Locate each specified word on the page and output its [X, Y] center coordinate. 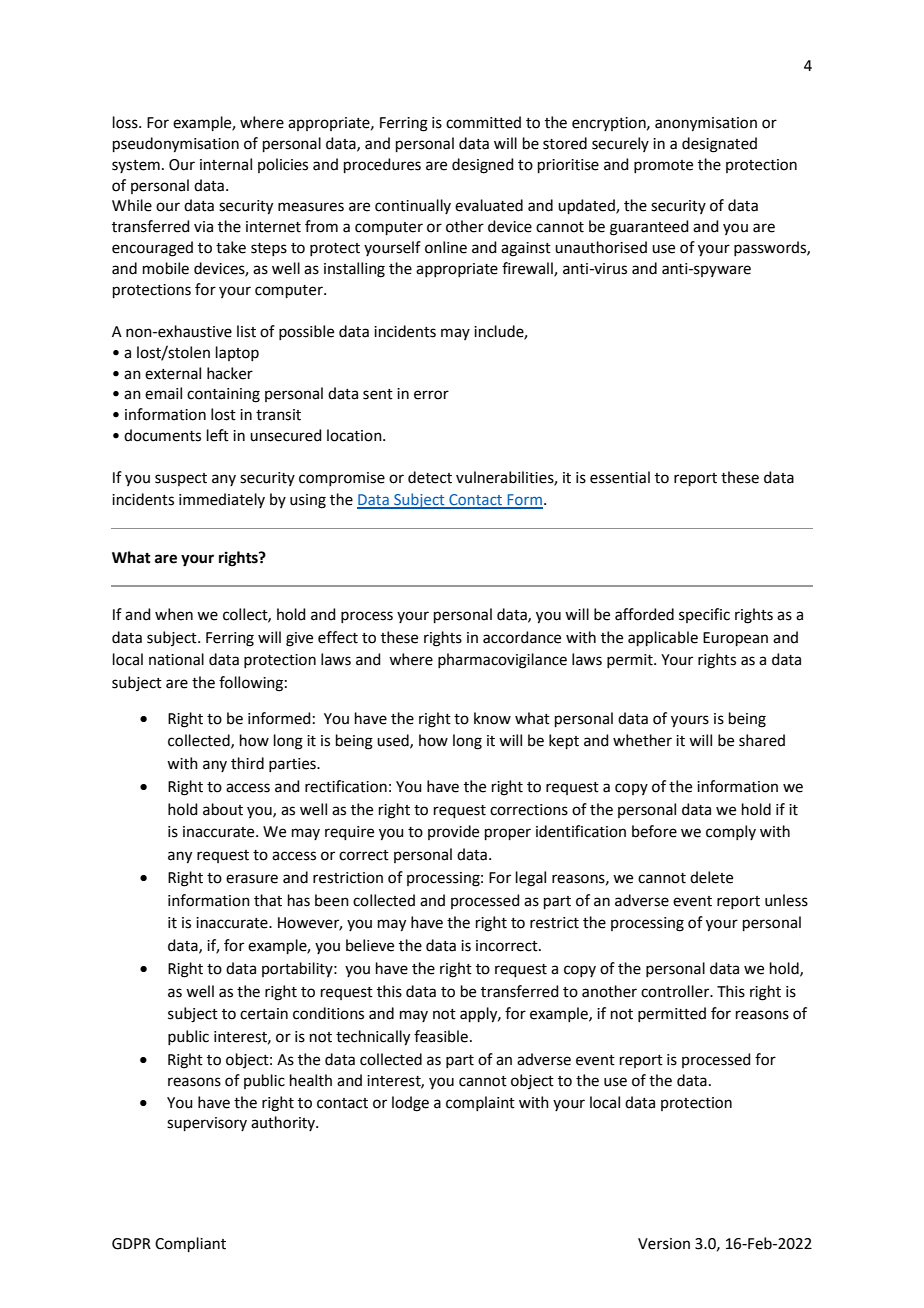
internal [226, 164]
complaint [480, 1103]
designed [483, 166]
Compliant [190, 1244]
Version [664, 1244]
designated [719, 145]
